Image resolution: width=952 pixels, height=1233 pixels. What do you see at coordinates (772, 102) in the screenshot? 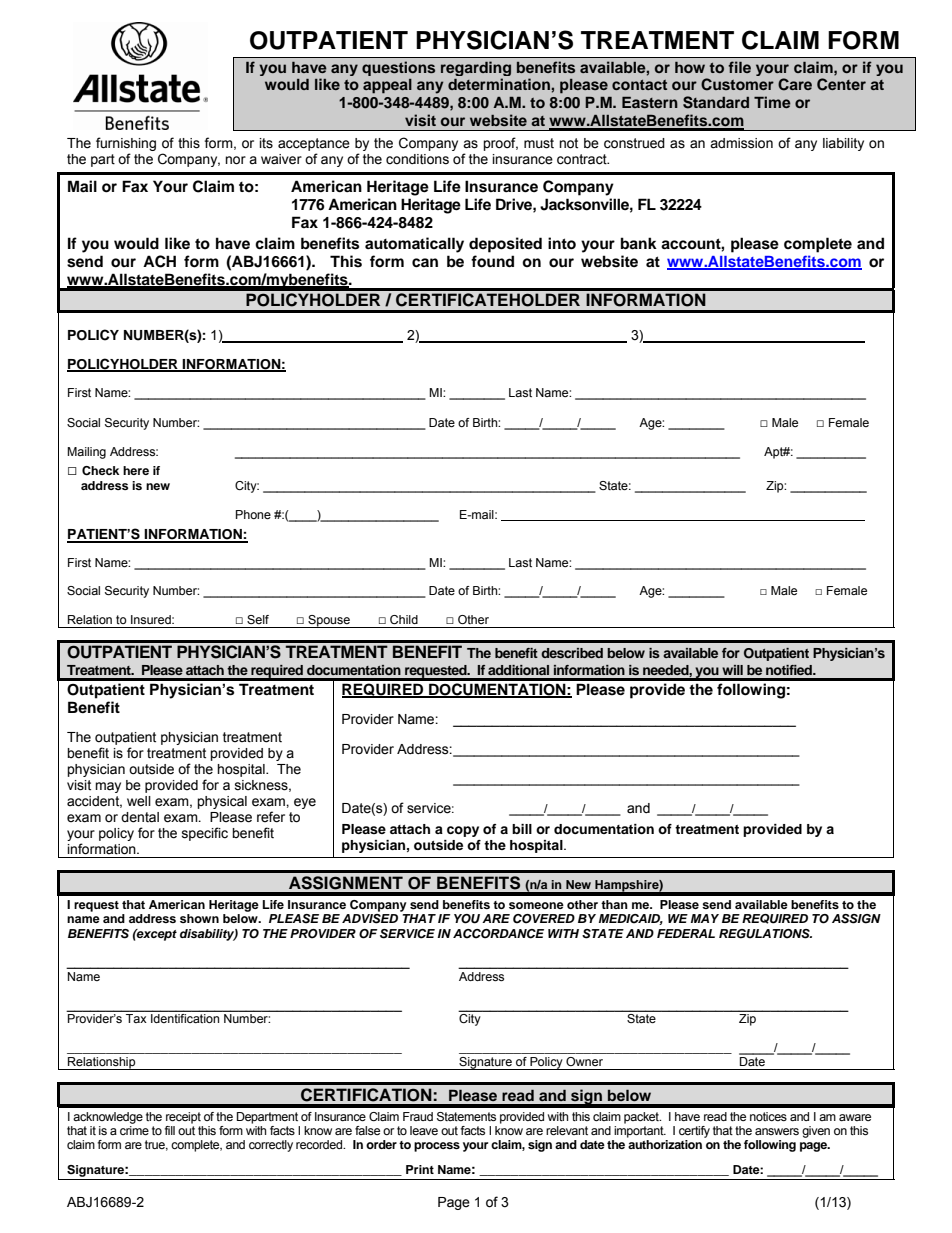
I see `Time` at bounding box center [772, 102].
